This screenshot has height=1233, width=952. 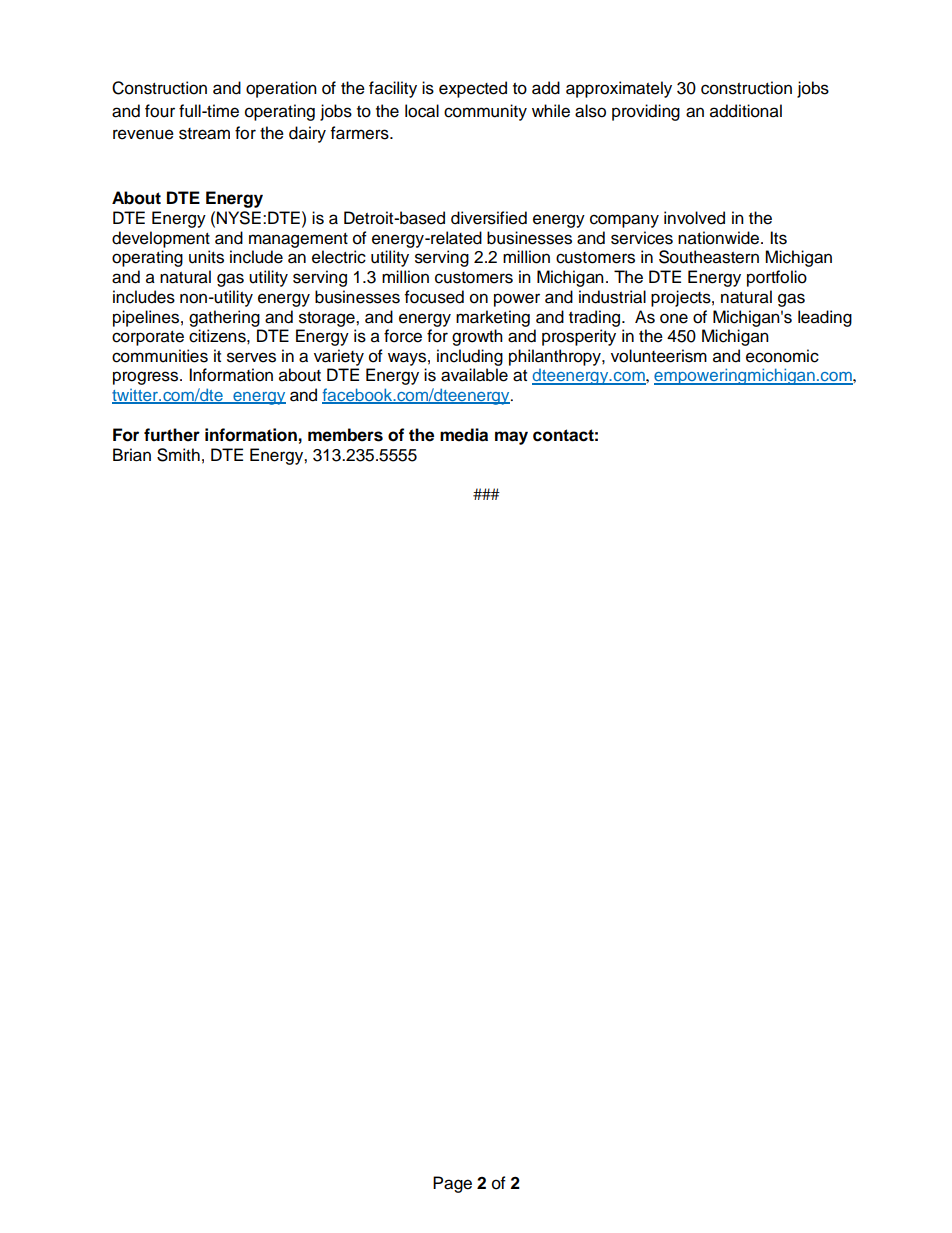 What do you see at coordinates (464, 435) in the screenshot?
I see `media` at bounding box center [464, 435].
